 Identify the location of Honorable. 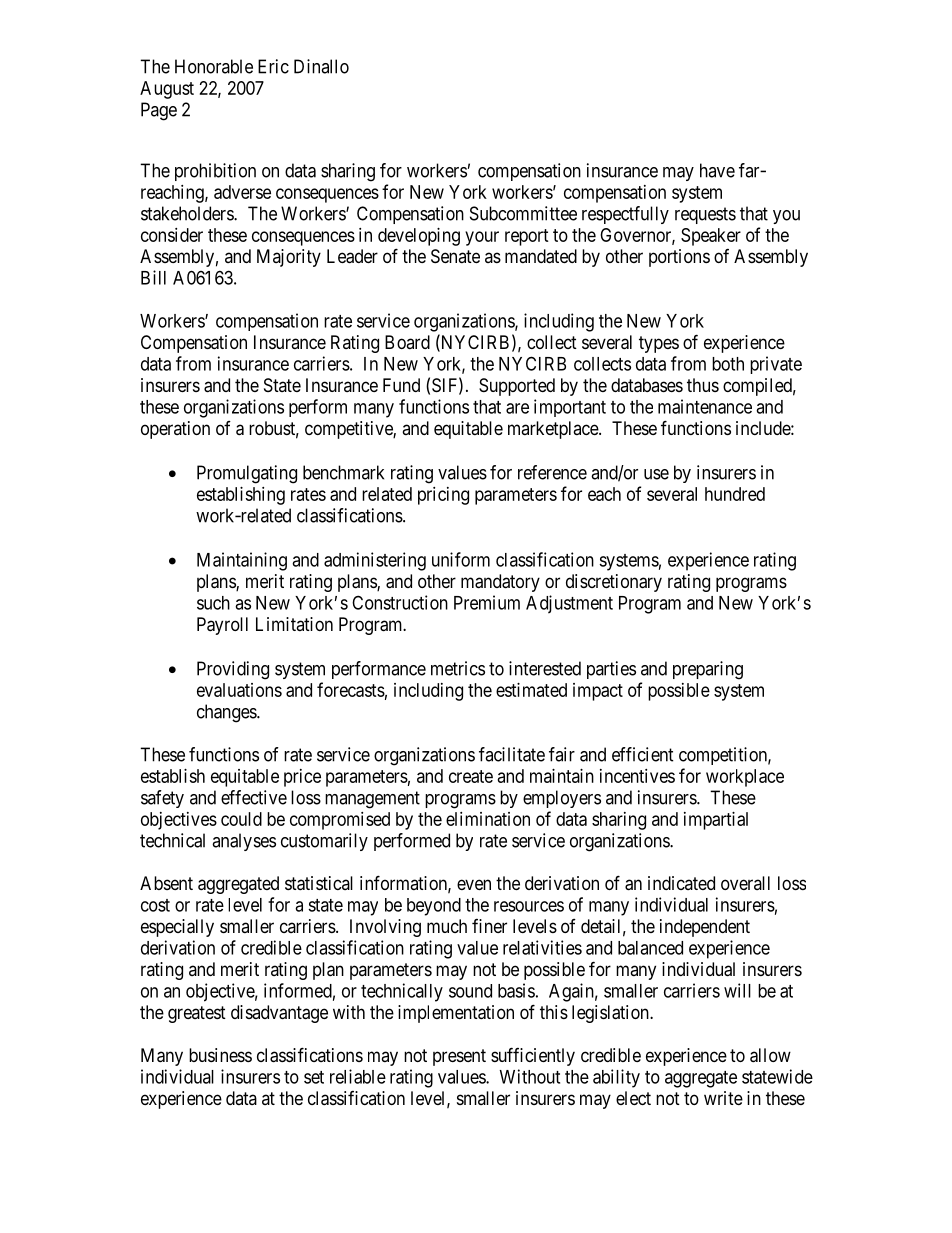
(214, 66).
